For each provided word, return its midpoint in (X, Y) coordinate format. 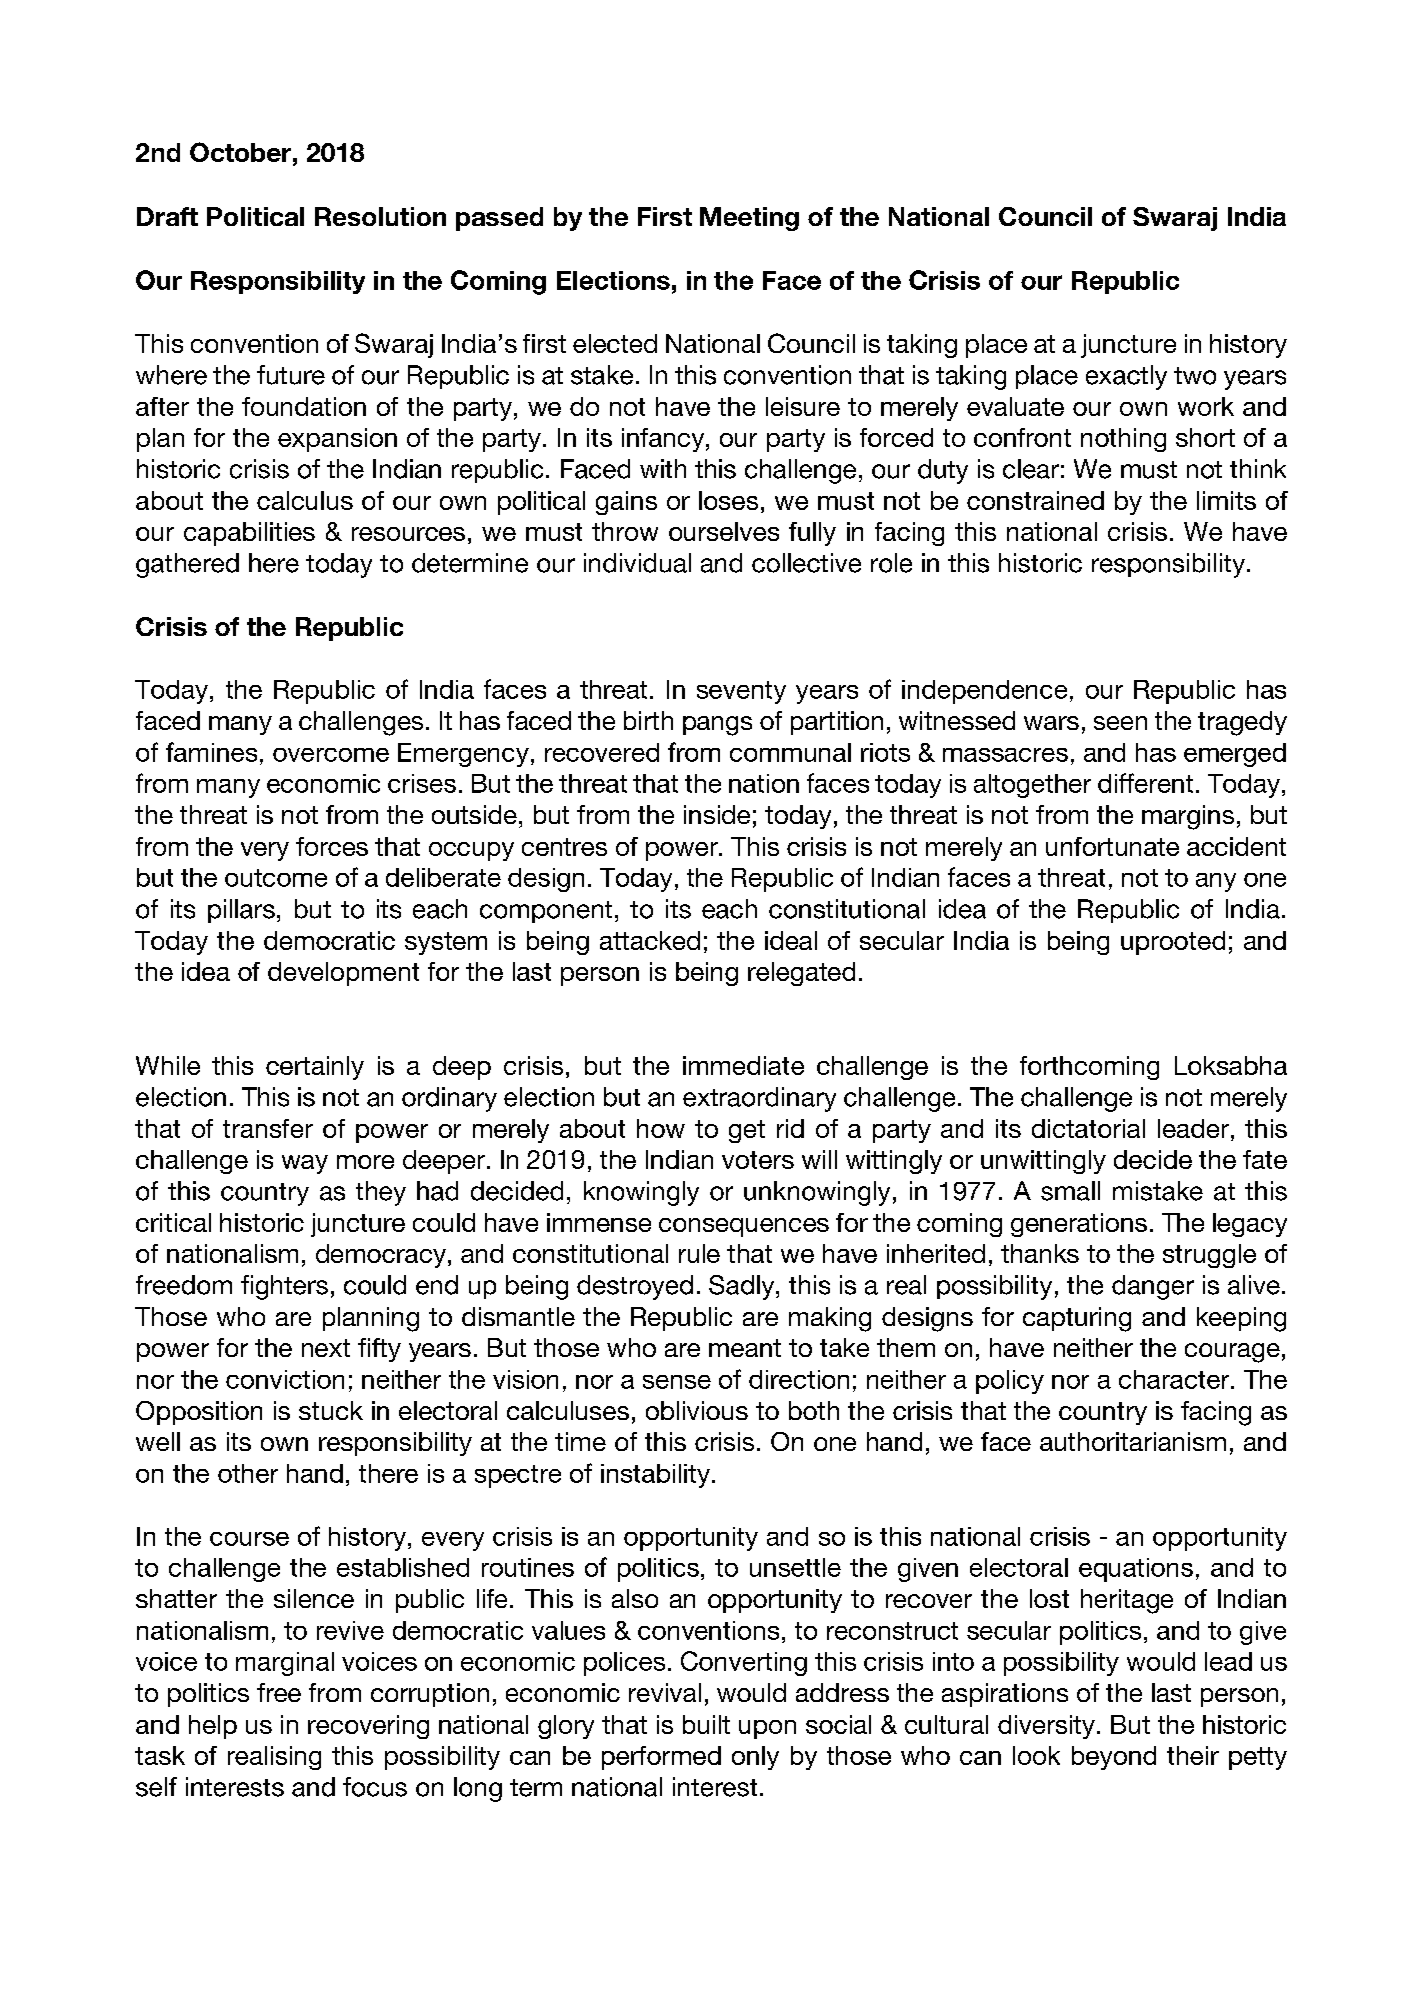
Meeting (749, 219)
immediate (743, 1065)
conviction (285, 1379)
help (213, 1727)
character (1175, 1379)
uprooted (1173, 943)
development (343, 974)
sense (677, 1382)
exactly (1126, 377)
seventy (741, 692)
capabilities (249, 534)
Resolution (380, 216)
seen (1120, 723)
